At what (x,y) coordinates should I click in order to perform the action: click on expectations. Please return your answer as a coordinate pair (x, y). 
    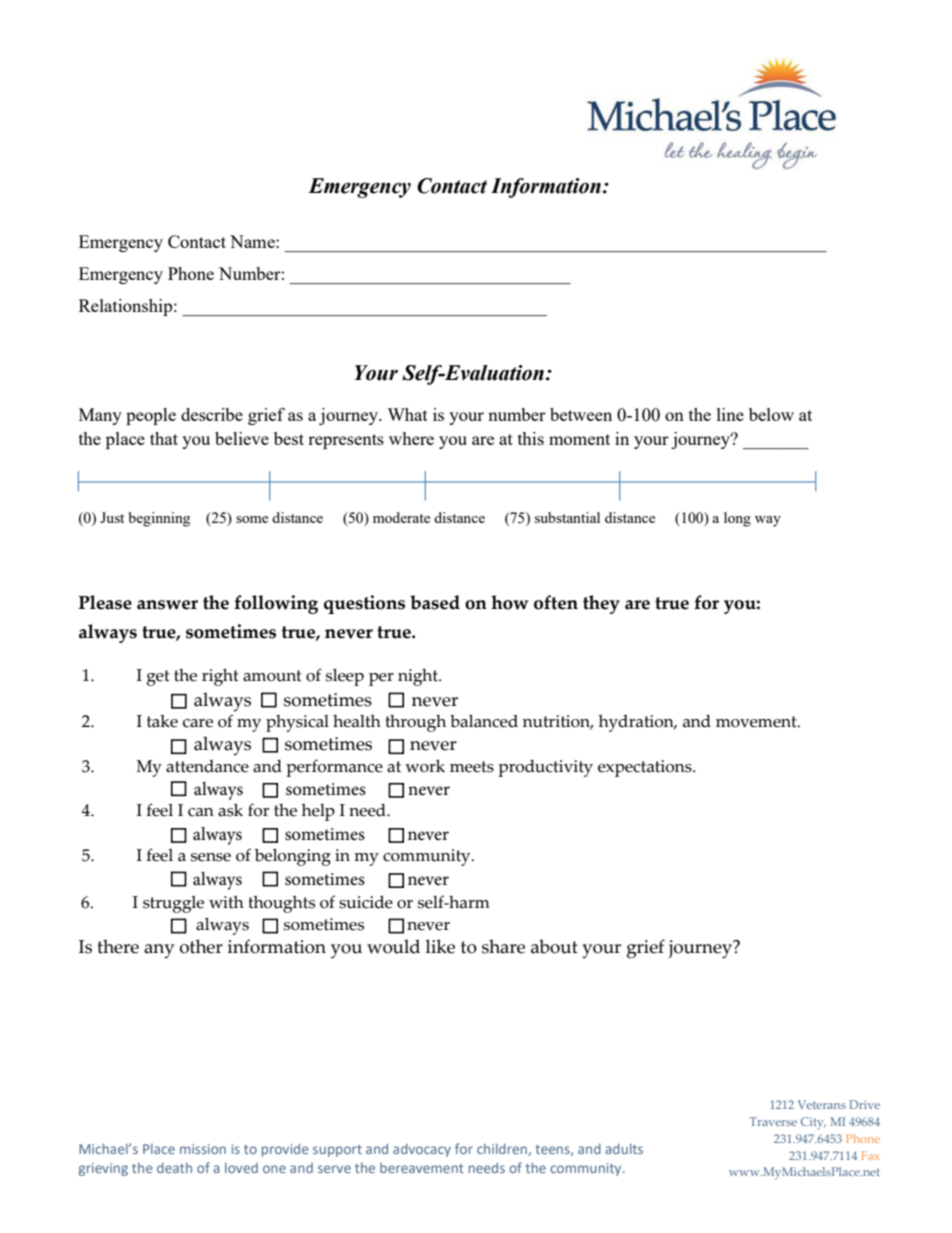
    Looking at the image, I should click on (646, 768).
